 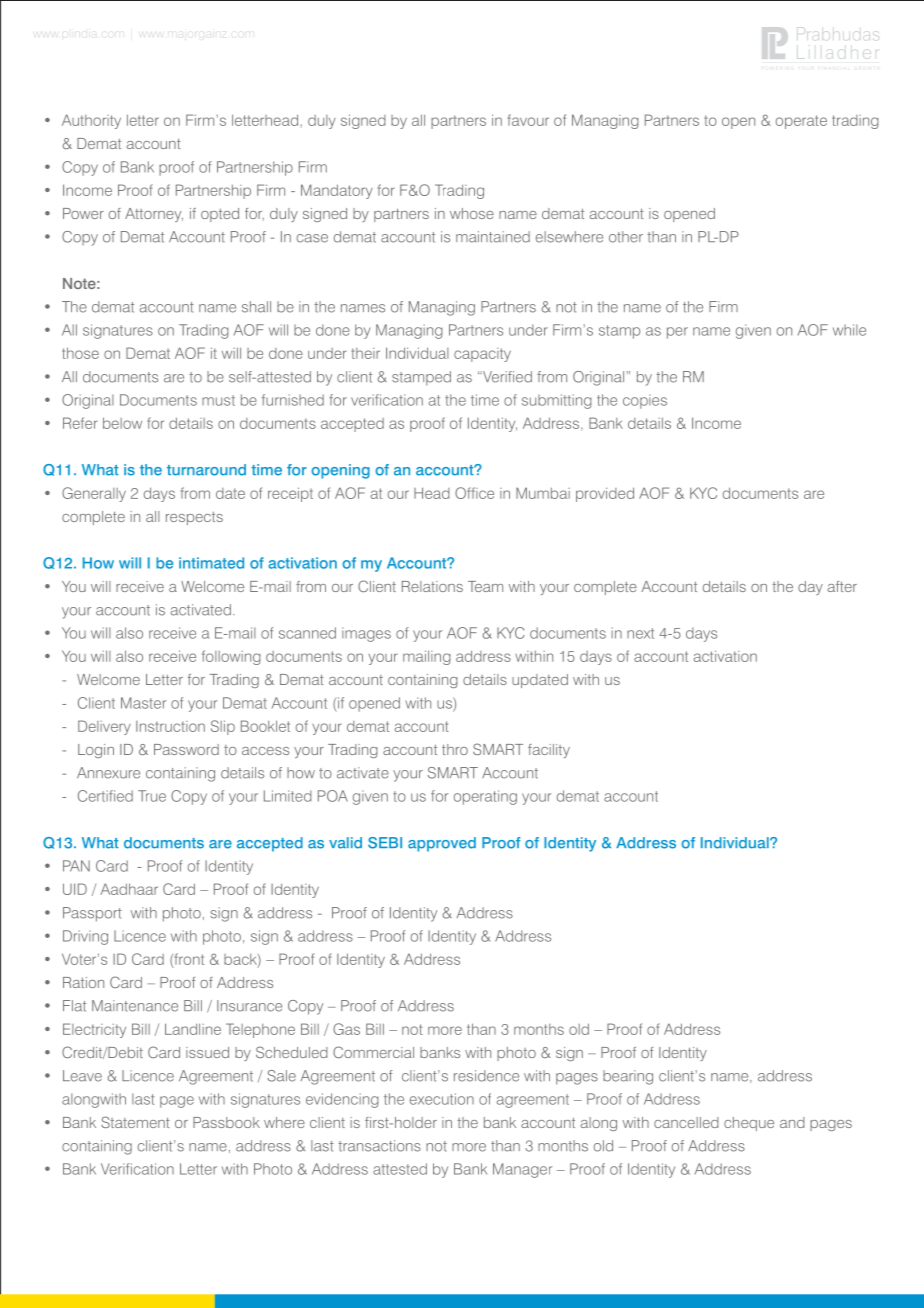 What do you see at coordinates (485, 586) in the screenshot?
I see `Team` at bounding box center [485, 586].
